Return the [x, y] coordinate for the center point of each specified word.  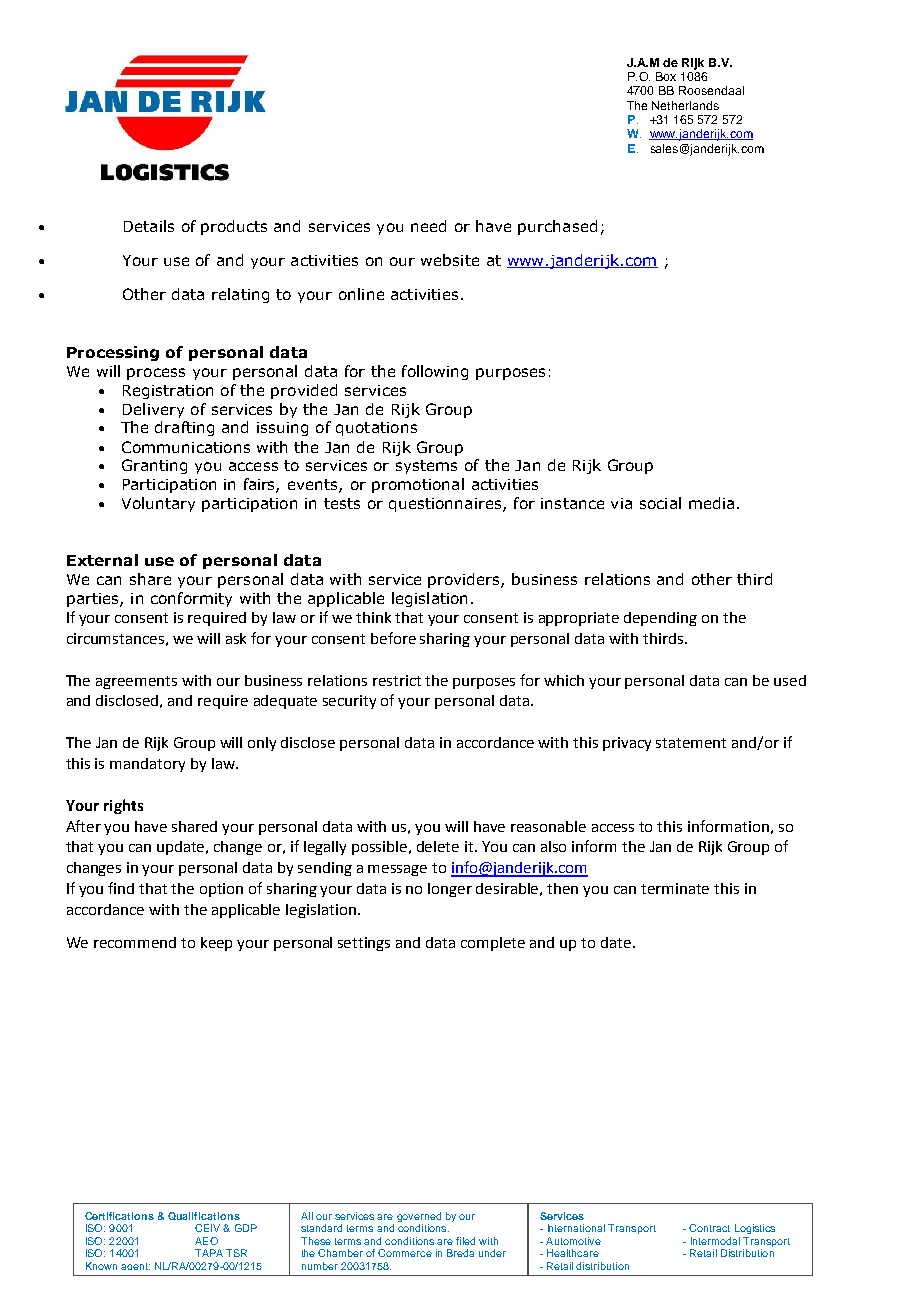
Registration [168, 392]
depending [660, 619]
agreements [136, 682]
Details [149, 226]
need [428, 226]
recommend [135, 942]
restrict [397, 680]
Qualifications [204, 1216]
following [435, 372]
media [711, 503]
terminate [675, 888]
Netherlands [685, 105]
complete [493, 944]
